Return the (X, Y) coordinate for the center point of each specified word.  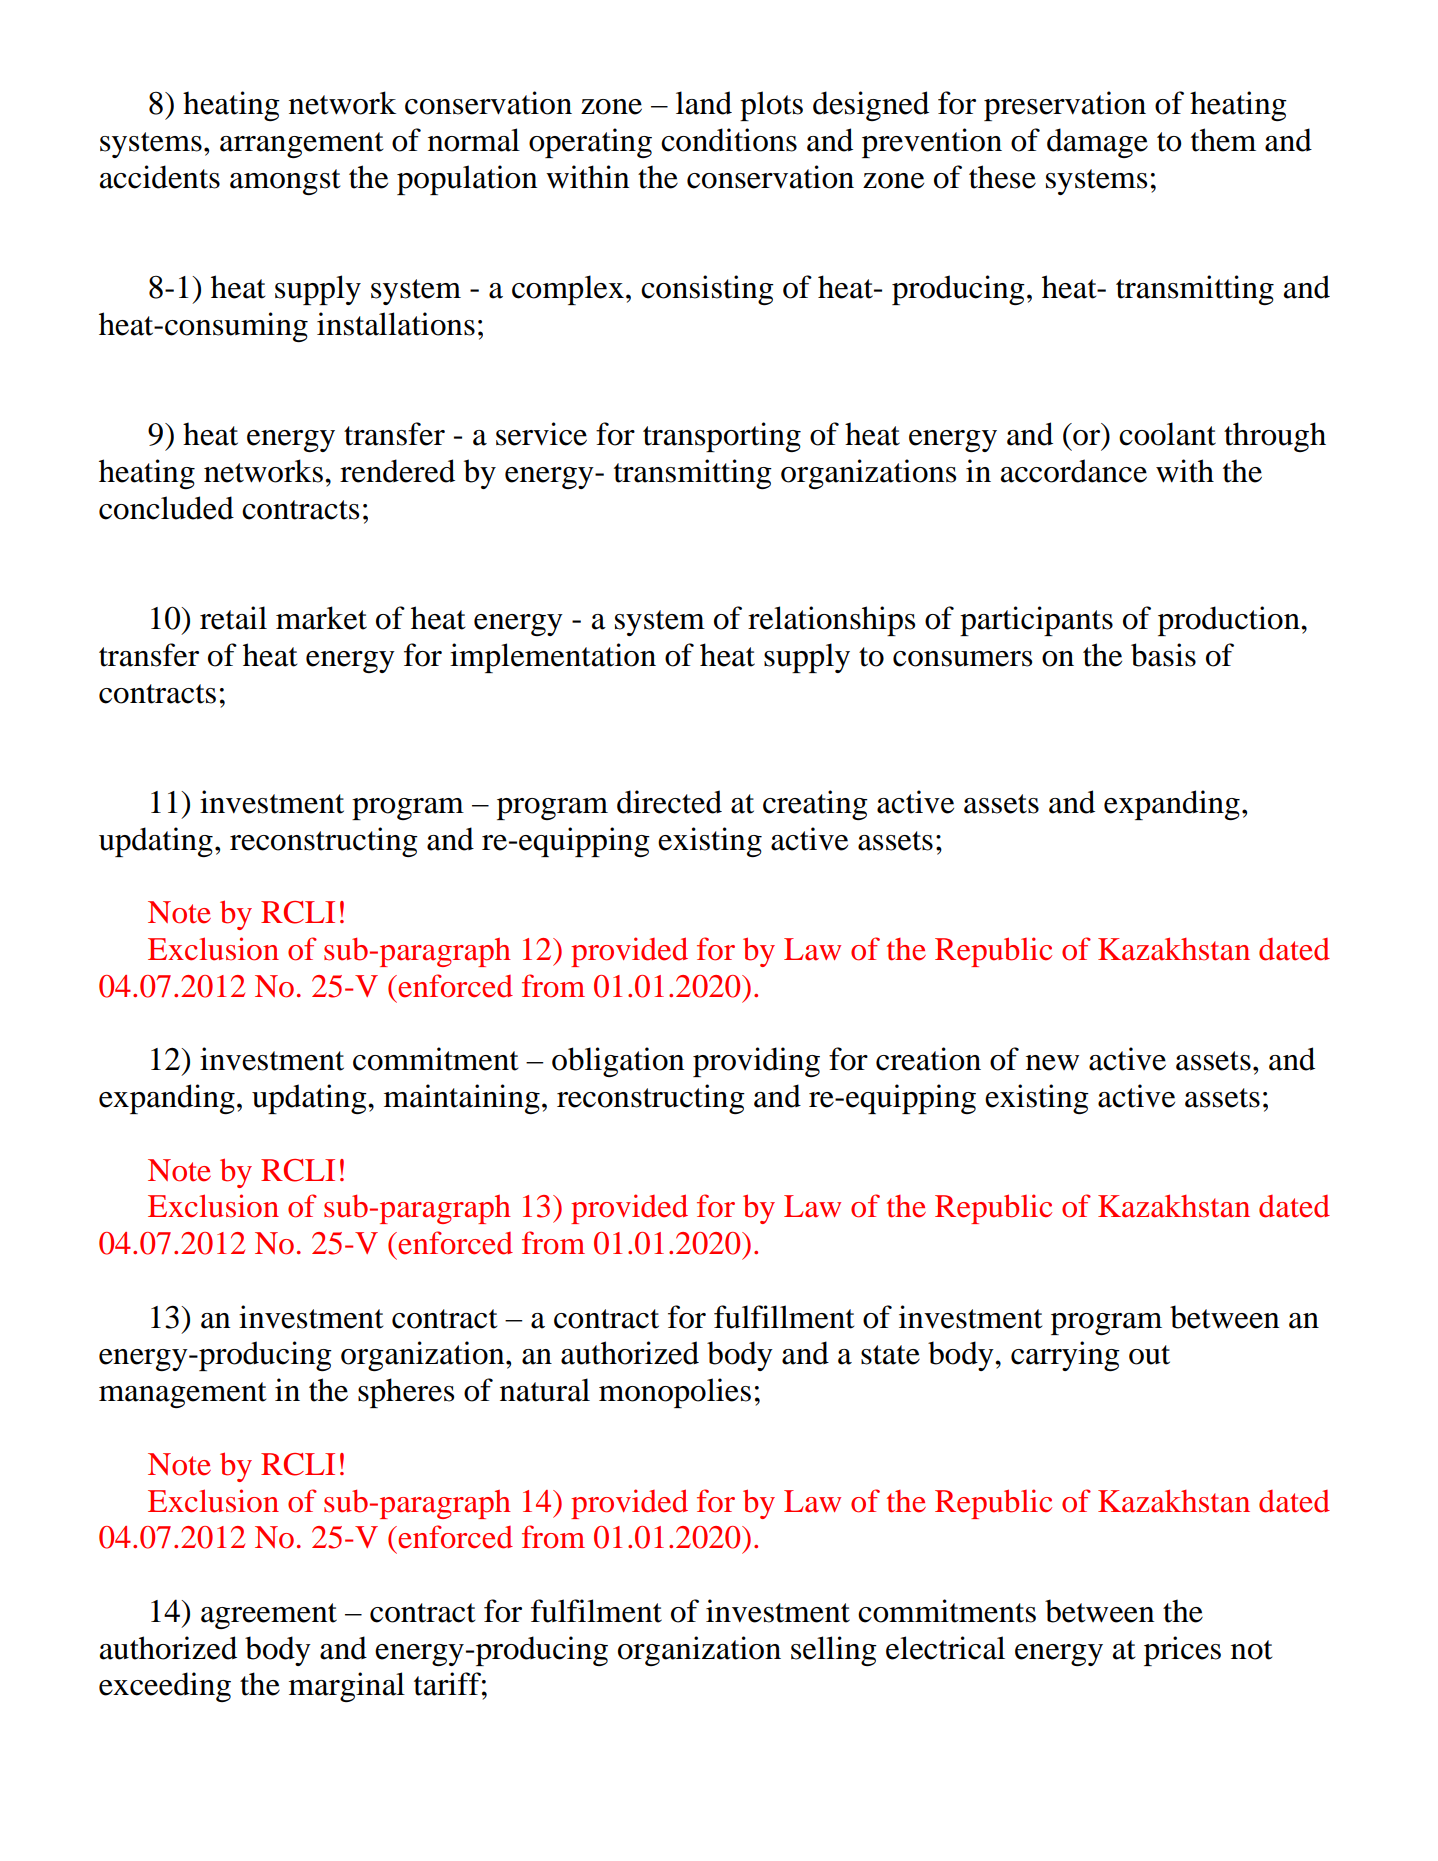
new (1052, 1063)
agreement (269, 1616)
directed (669, 802)
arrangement (301, 145)
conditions (729, 140)
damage (1097, 143)
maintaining (462, 1099)
